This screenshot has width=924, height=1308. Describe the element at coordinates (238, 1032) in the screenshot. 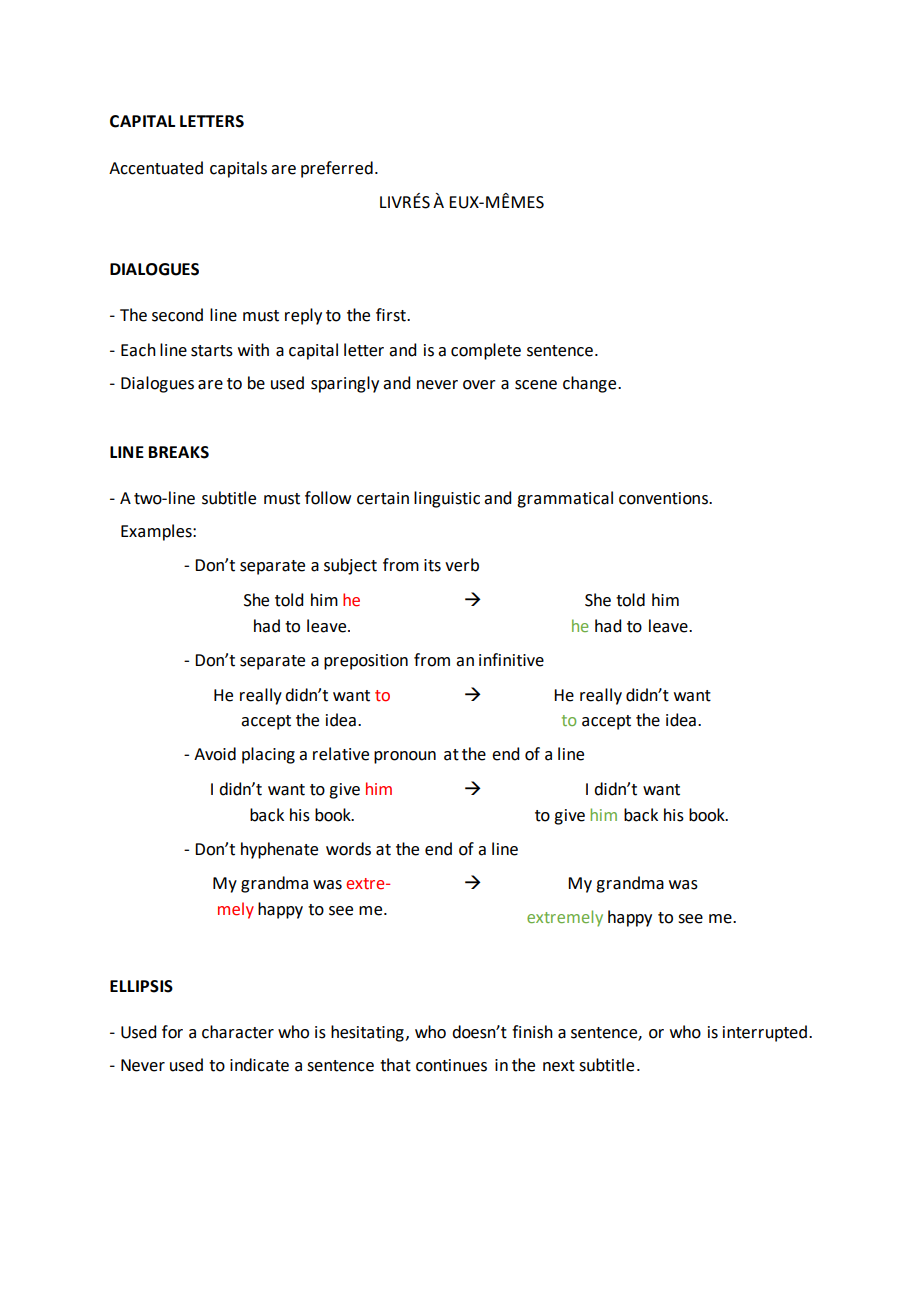

I see `character` at that location.
